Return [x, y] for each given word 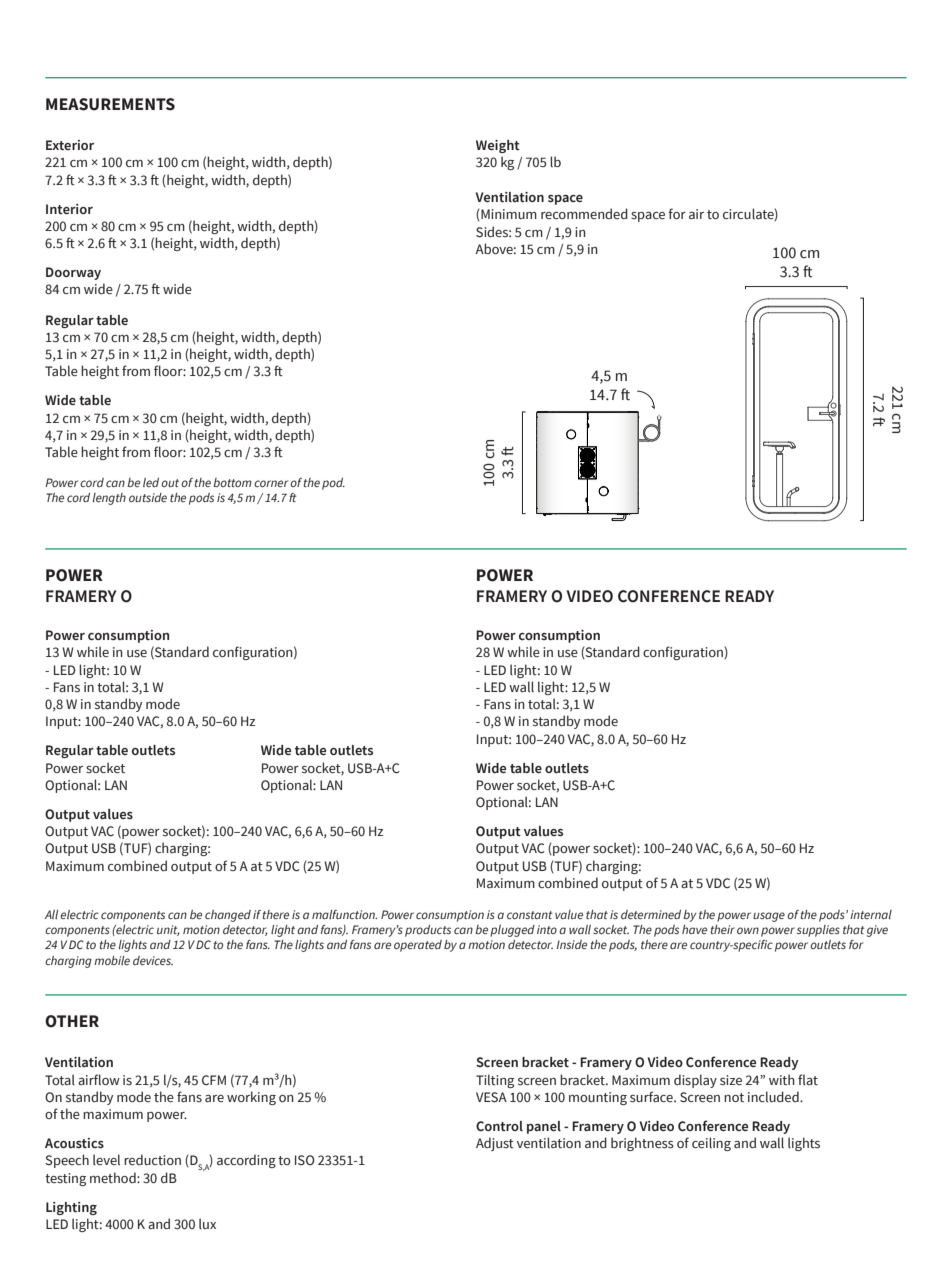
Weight [498, 146]
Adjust [495, 1144]
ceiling [711, 1144]
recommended [584, 213]
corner [271, 483]
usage [769, 917]
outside [148, 497]
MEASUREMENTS [110, 104]
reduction [152, 1159]
